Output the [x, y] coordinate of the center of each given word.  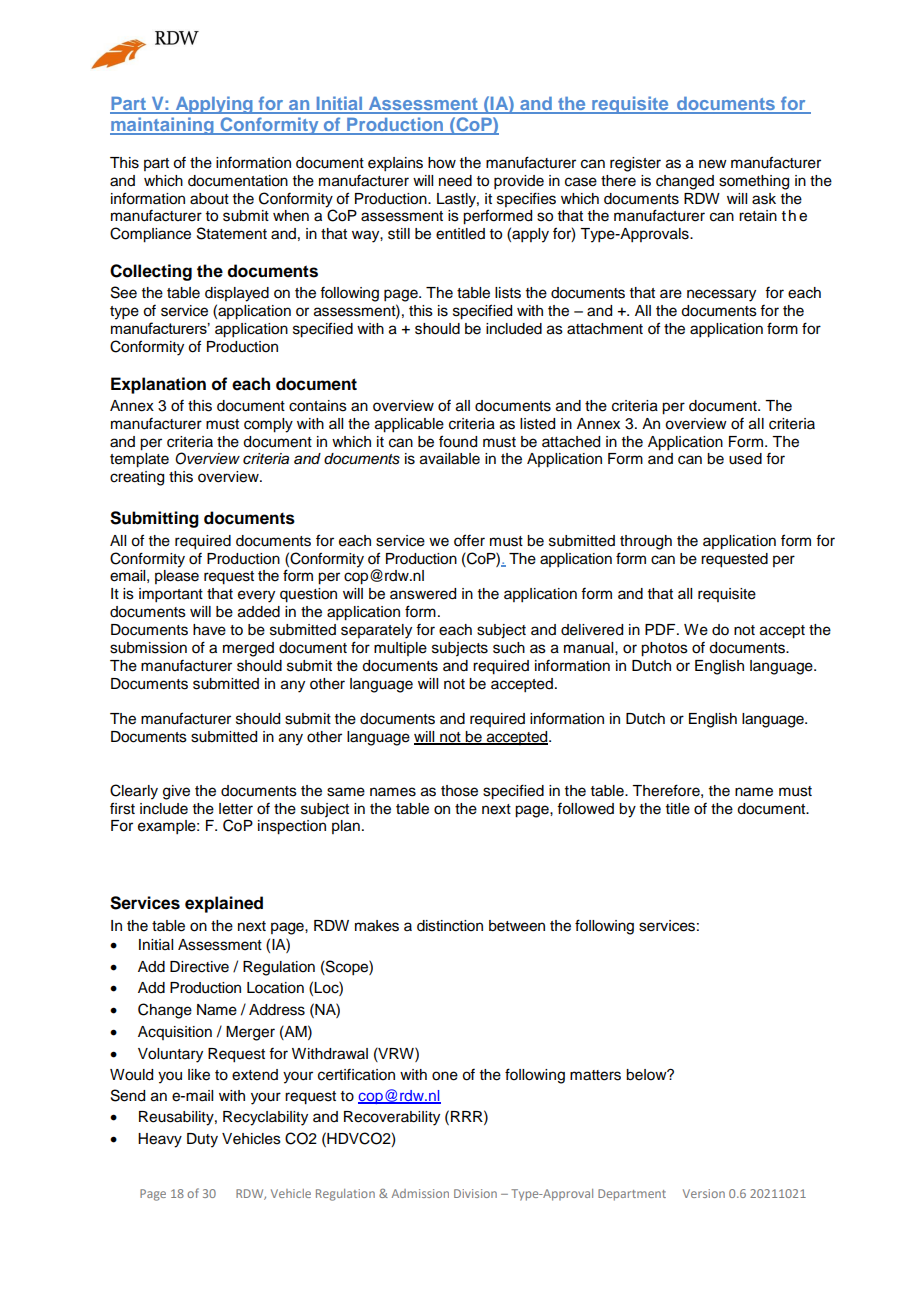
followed [585, 809]
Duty [202, 1140]
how [442, 163]
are [671, 294]
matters [595, 1075]
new [713, 164]
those [459, 791]
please [177, 577]
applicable [409, 425]
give [176, 792]
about [209, 199]
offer [469, 540]
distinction [450, 926]
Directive [199, 967]
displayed [237, 294]
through [646, 542]
